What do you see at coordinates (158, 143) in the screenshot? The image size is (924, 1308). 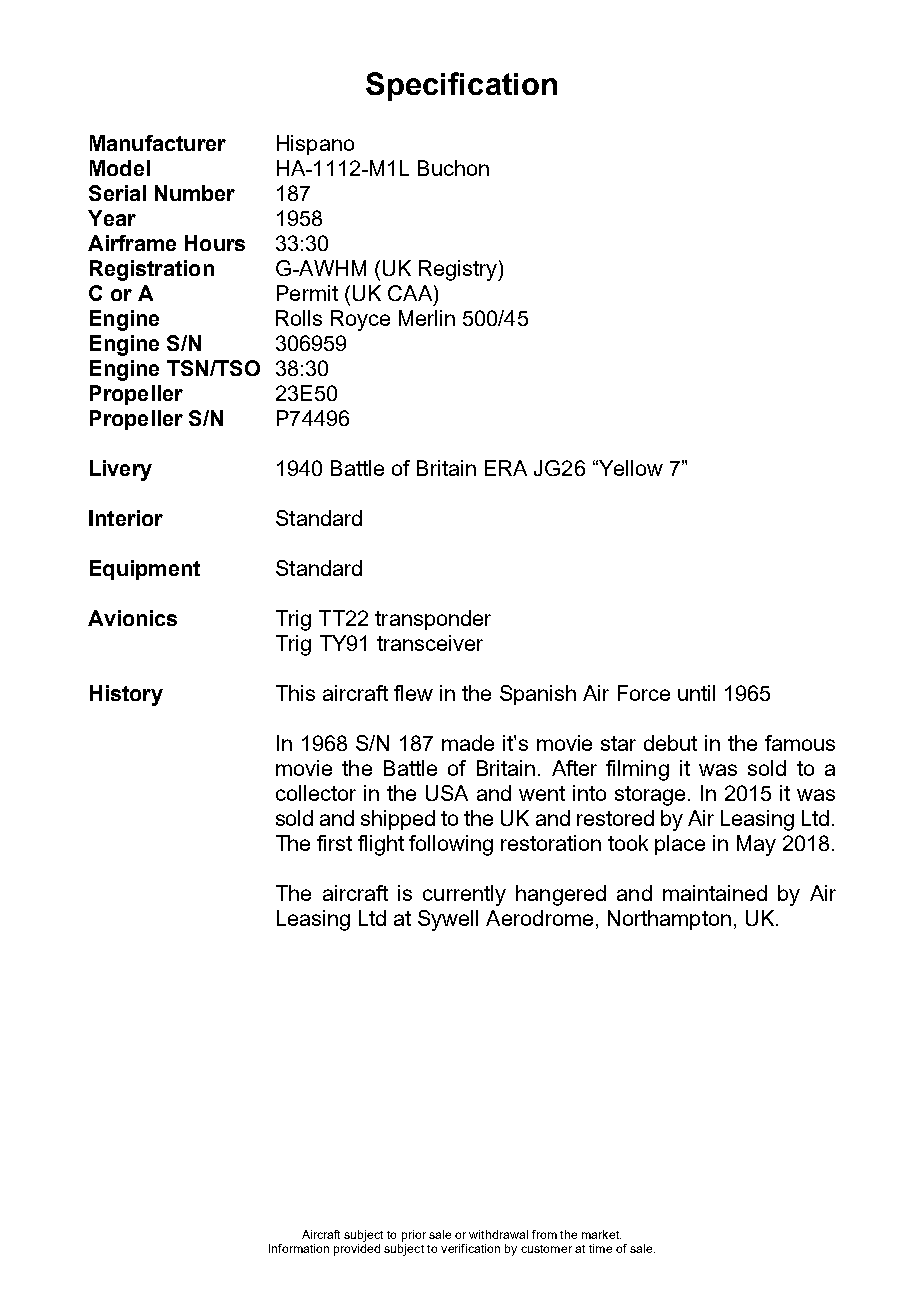 I see `Manufacturer` at bounding box center [158, 143].
